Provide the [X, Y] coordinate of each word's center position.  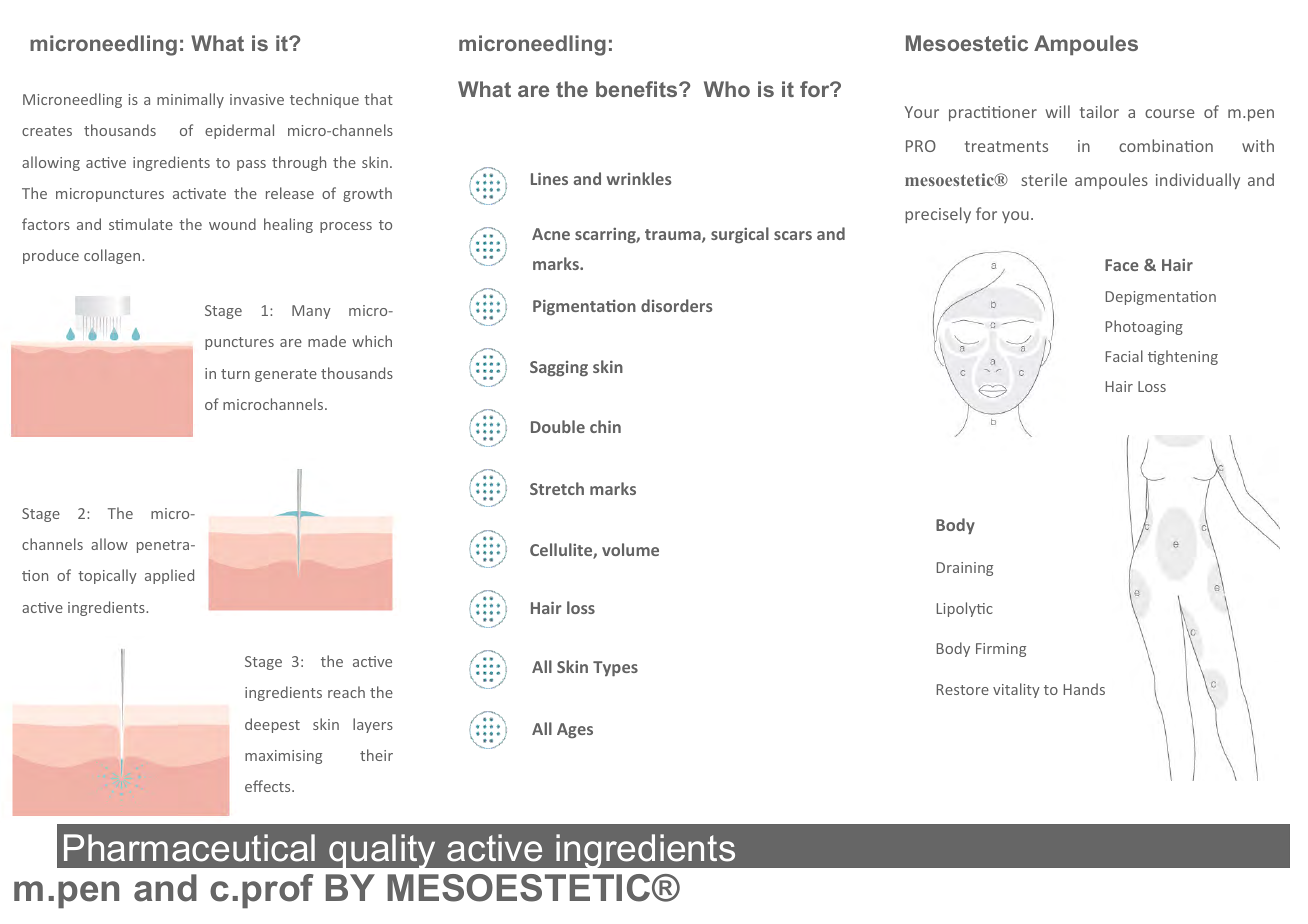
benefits [638, 89]
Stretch [557, 488]
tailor [1099, 111]
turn [235, 374]
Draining [965, 569]
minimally [190, 100]
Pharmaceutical [189, 848]
